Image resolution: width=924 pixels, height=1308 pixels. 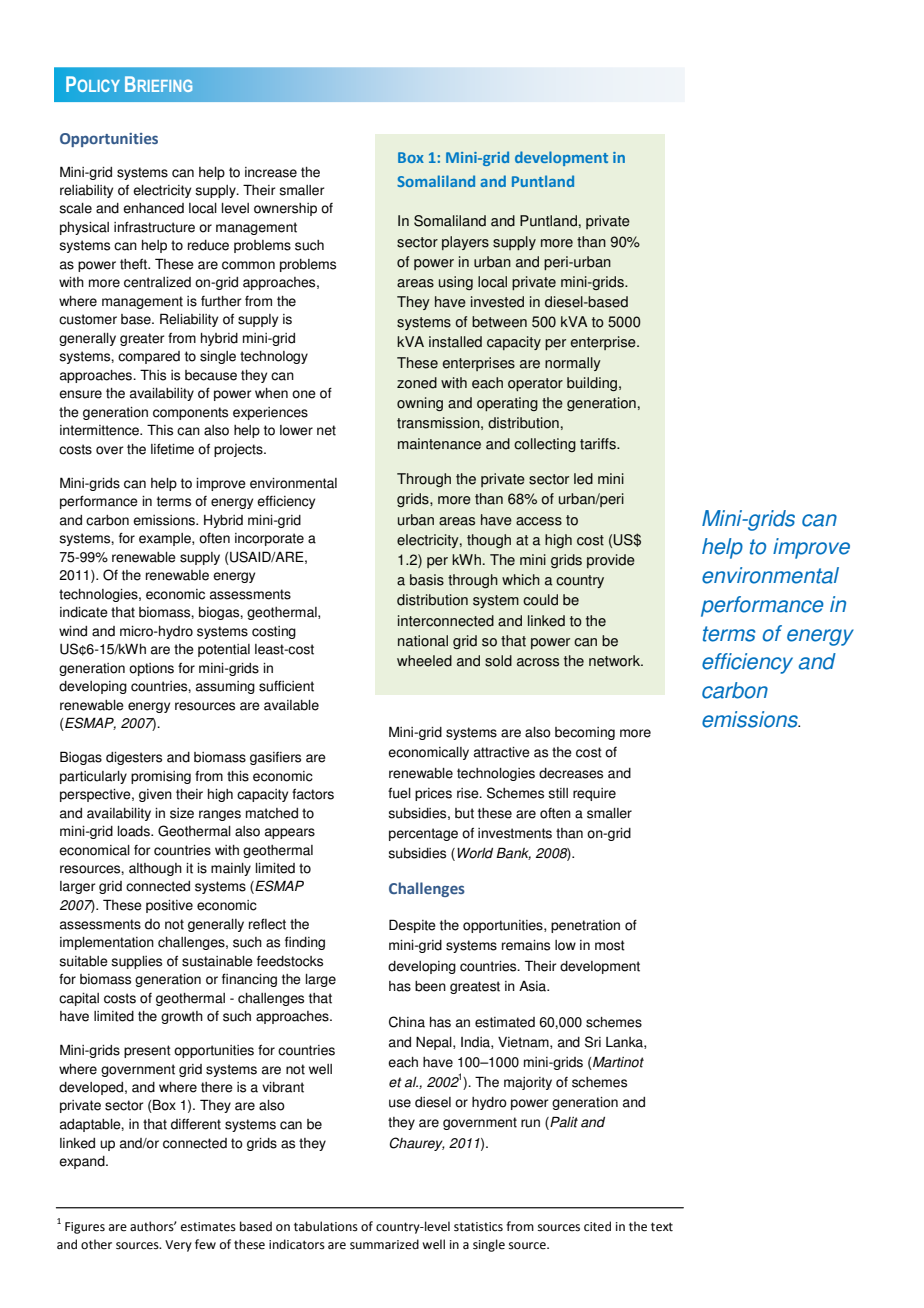 What do you see at coordinates (610, 945) in the screenshot?
I see `most` at bounding box center [610, 945].
